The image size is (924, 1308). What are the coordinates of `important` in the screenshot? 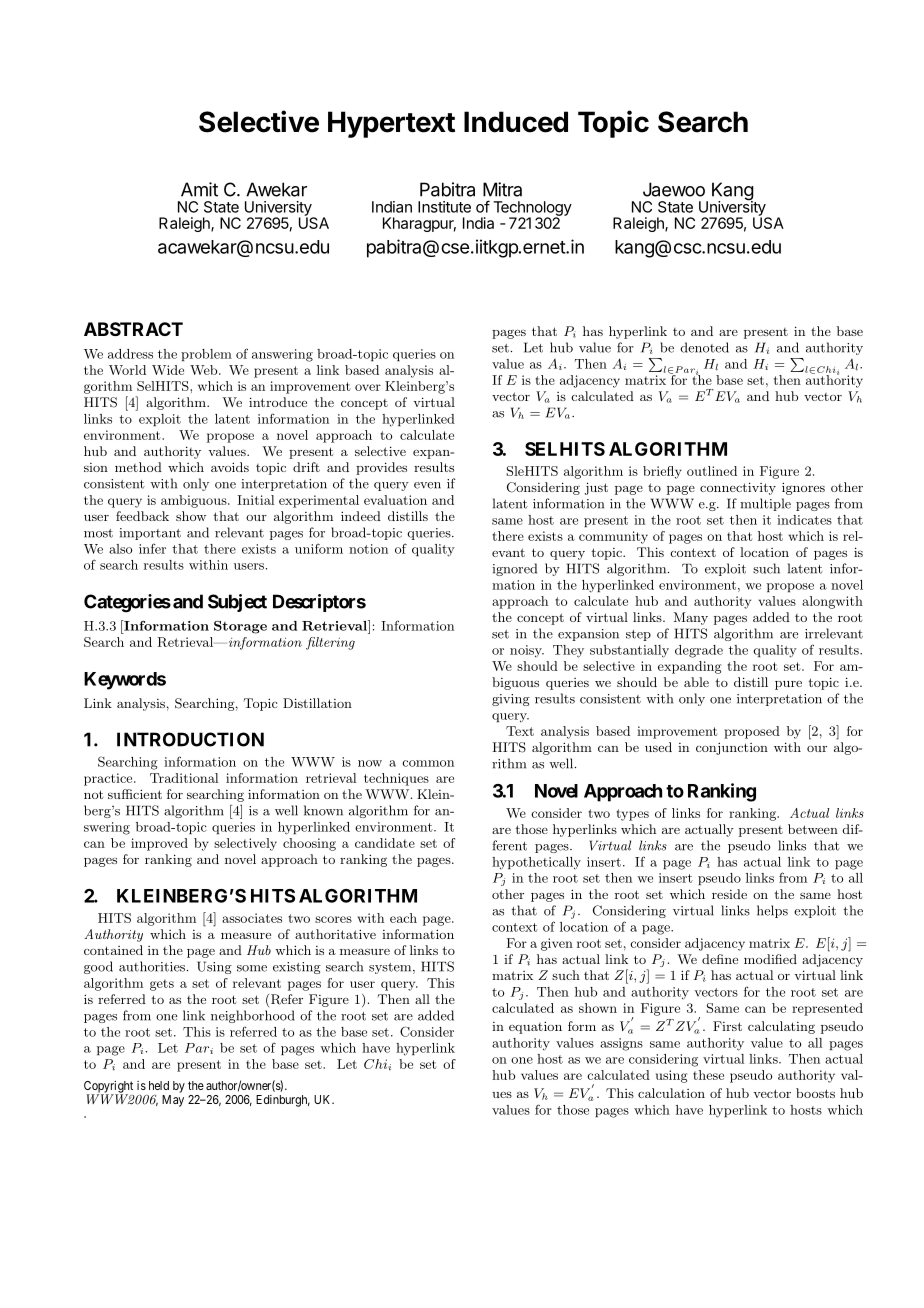 It's located at (150, 534).
